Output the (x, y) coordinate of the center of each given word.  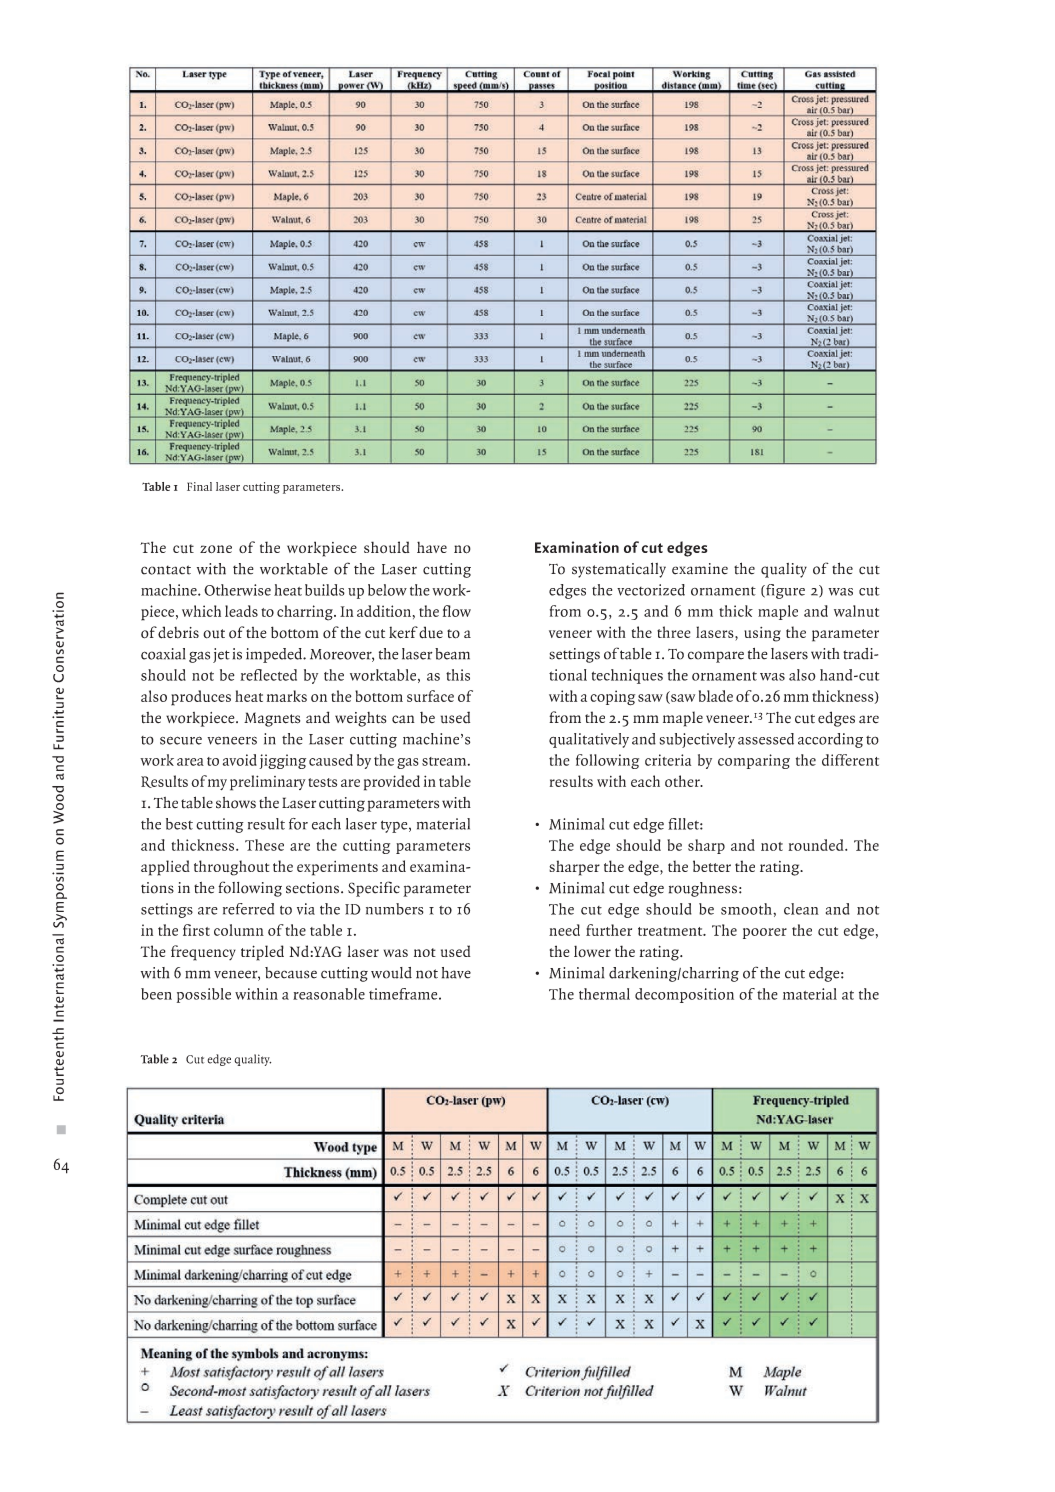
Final (199, 486)
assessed (766, 739)
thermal (604, 994)
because (291, 973)
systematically (619, 570)
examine (700, 569)
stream (445, 761)
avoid (240, 760)
